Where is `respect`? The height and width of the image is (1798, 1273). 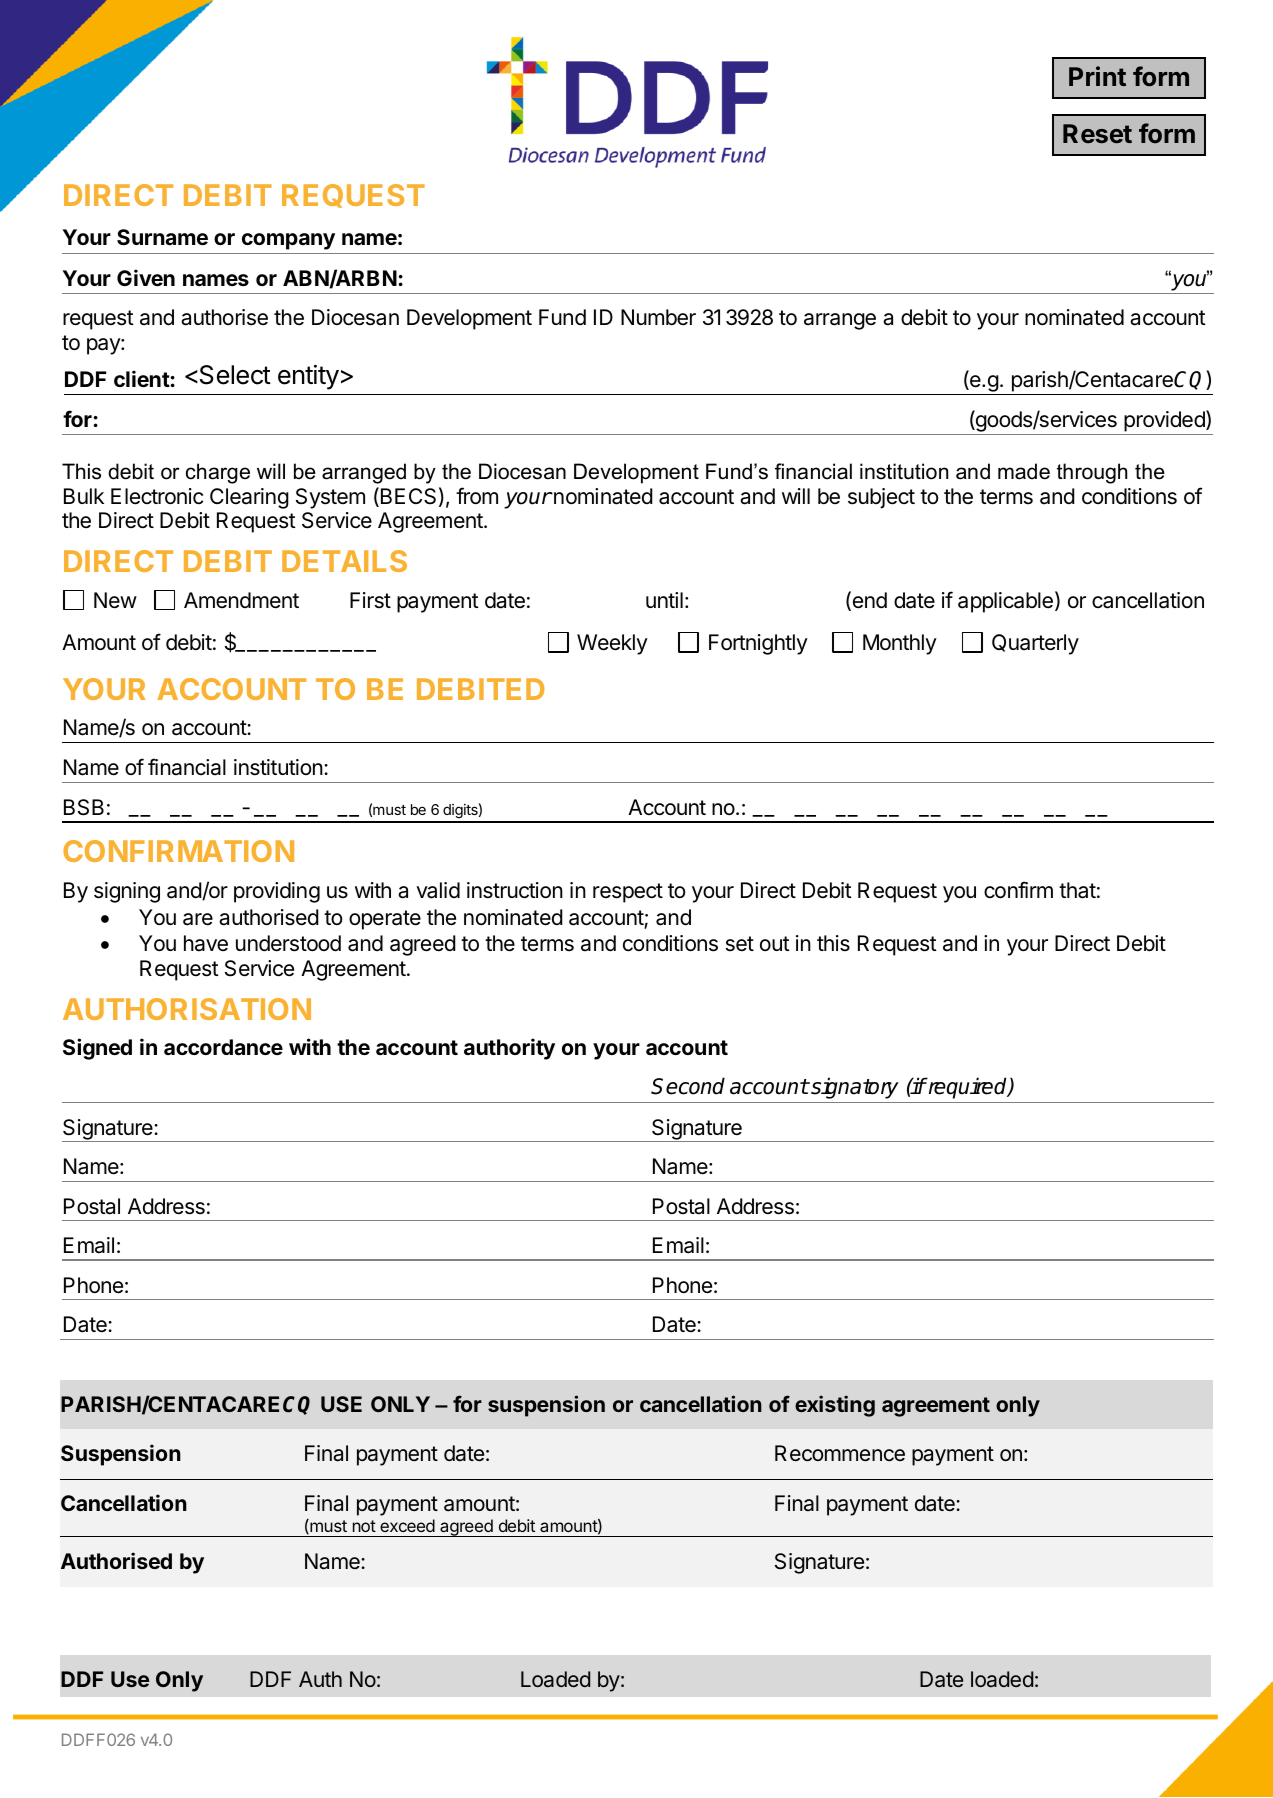 respect is located at coordinates (628, 893).
